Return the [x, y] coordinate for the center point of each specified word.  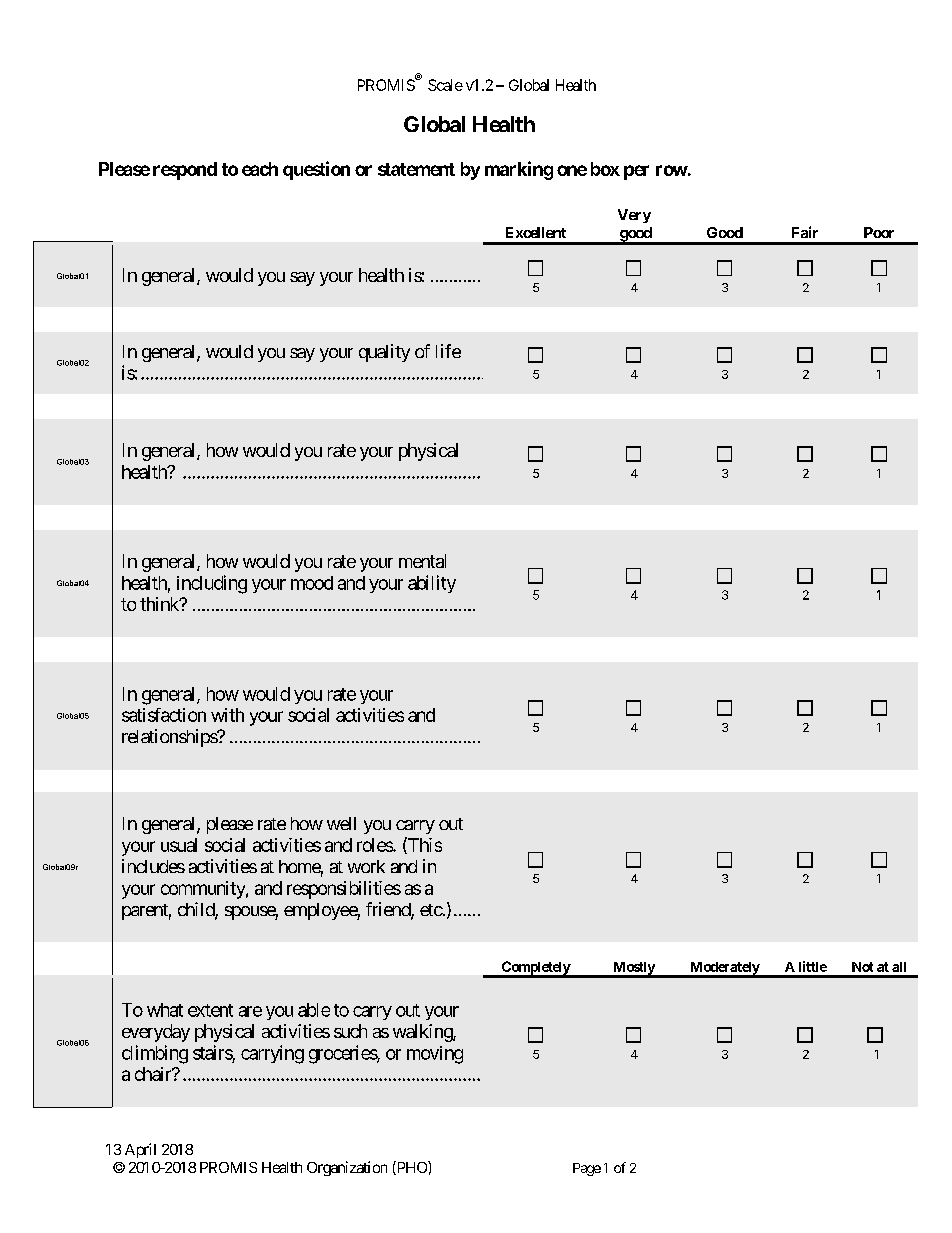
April [140, 1150]
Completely [535, 969]
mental [422, 561]
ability [432, 584]
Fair [805, 232]
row [672, 170]
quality [384, 353]
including [212, 584]
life [448, 351]
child [197, 910]
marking [519, 170]
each [260, 169]
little [813, 966]
